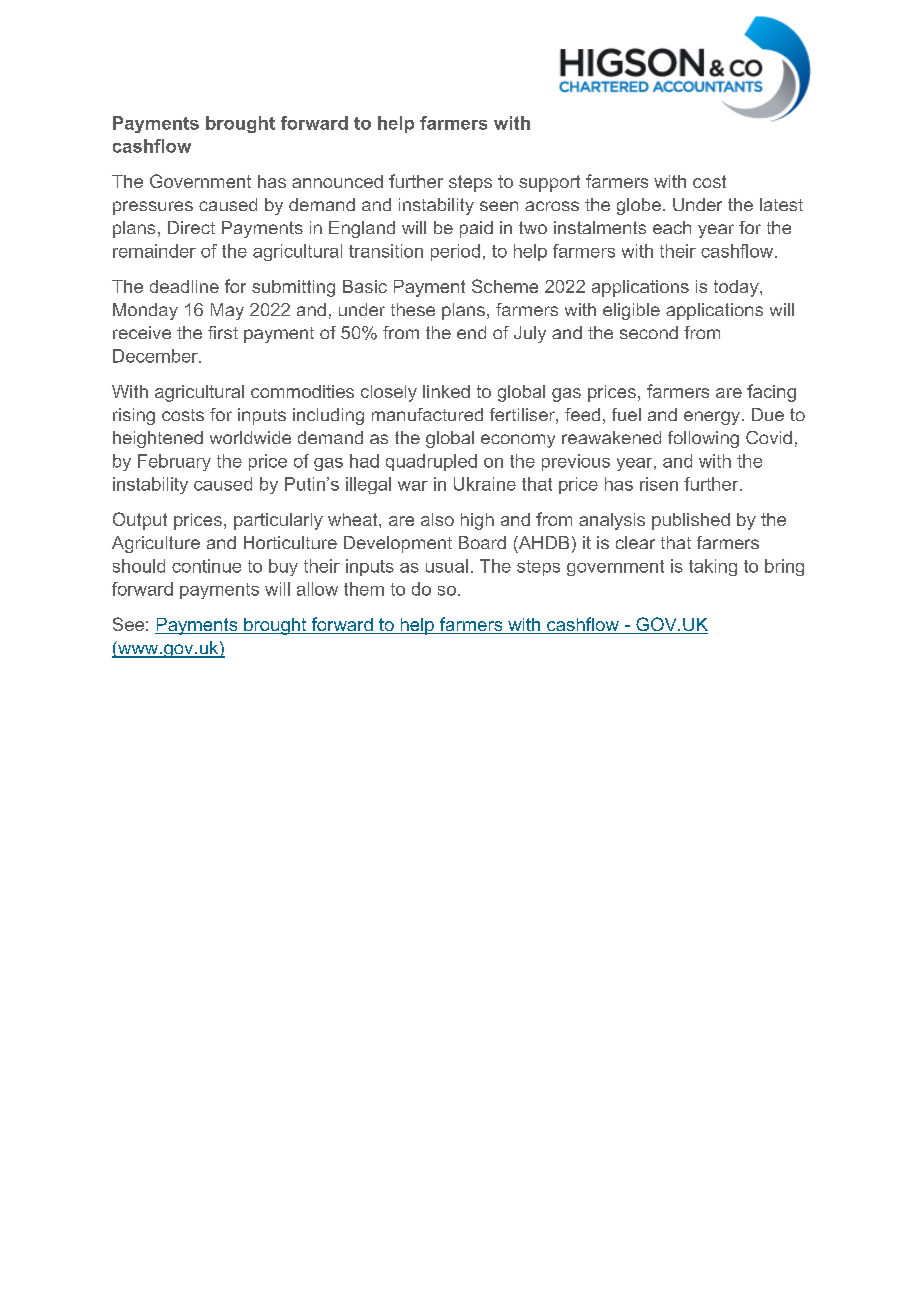 The height and width of the screenshot is (1308, 924). I want to click on following, so click(703, 439).
